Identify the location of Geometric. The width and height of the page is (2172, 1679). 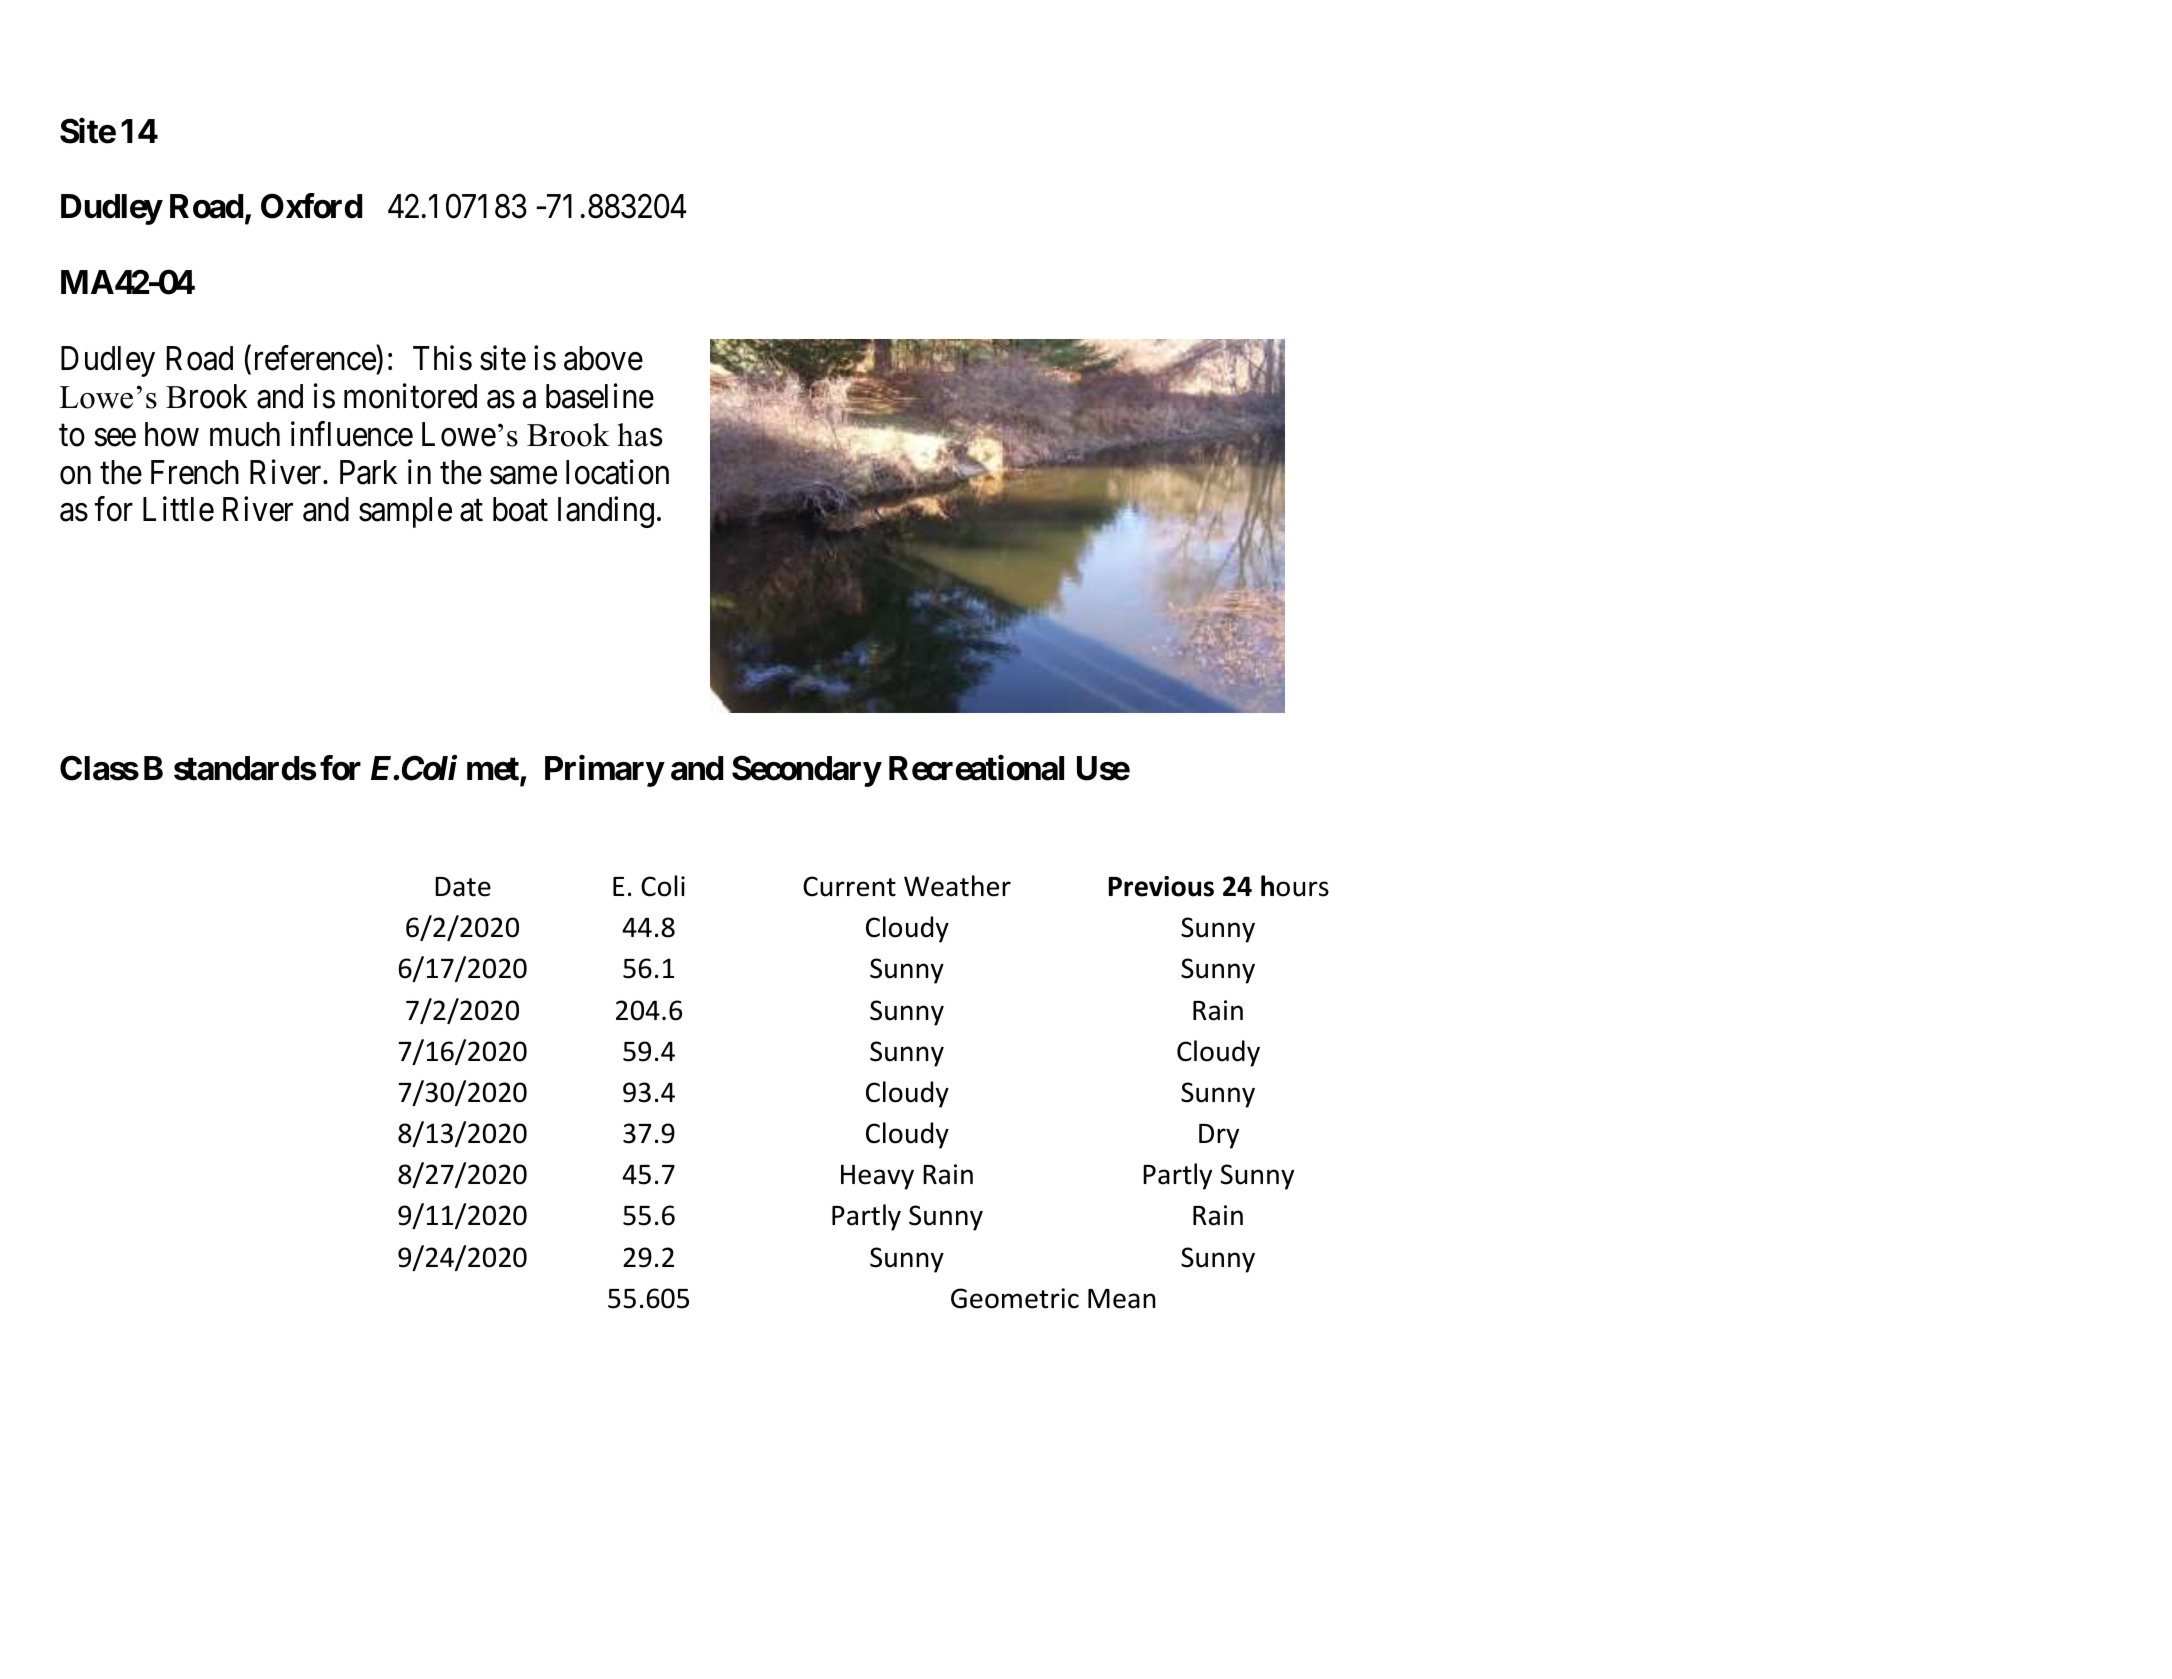
(1015, 1298).
